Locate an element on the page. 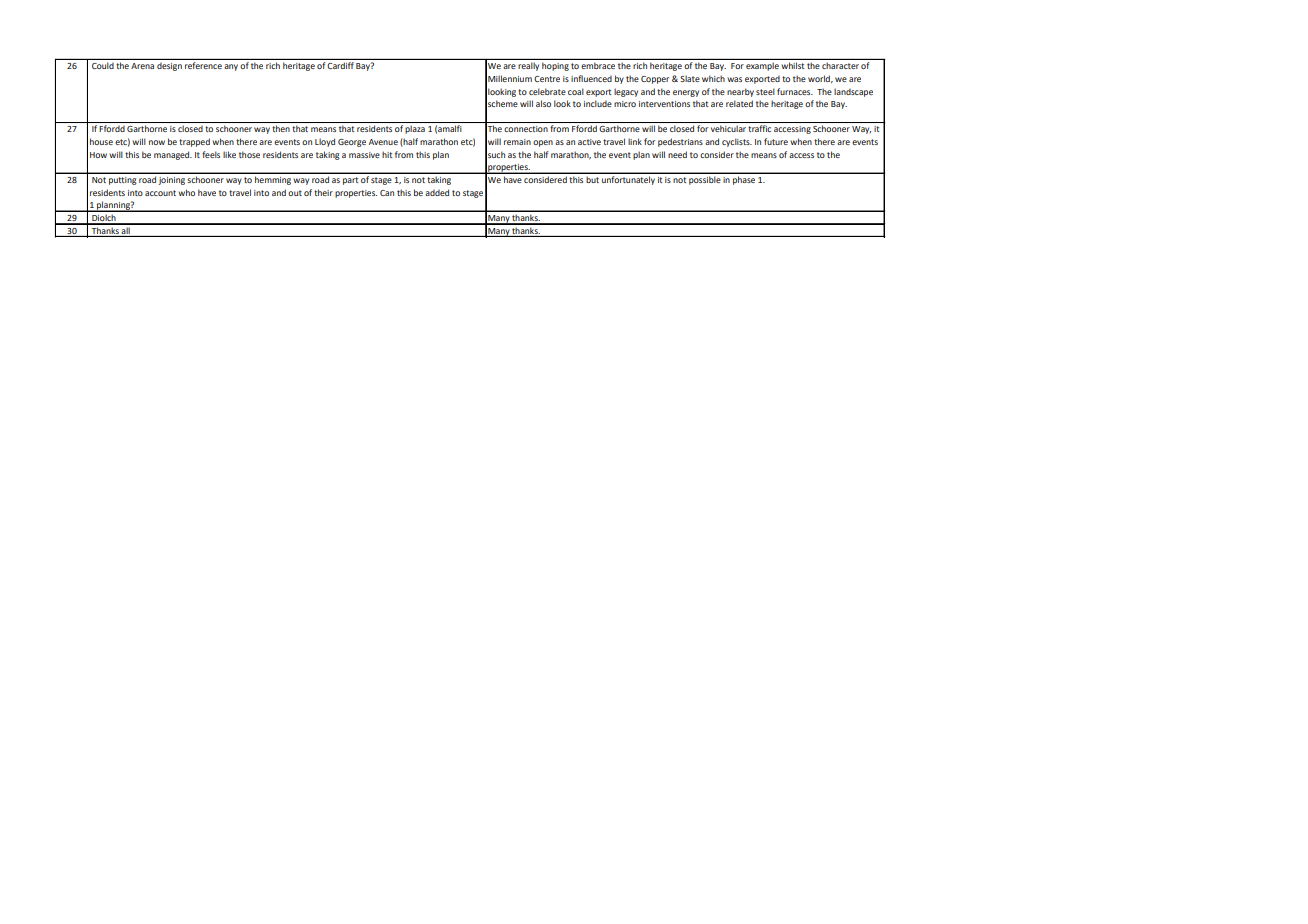  design is located at coordinates (169, 67).
